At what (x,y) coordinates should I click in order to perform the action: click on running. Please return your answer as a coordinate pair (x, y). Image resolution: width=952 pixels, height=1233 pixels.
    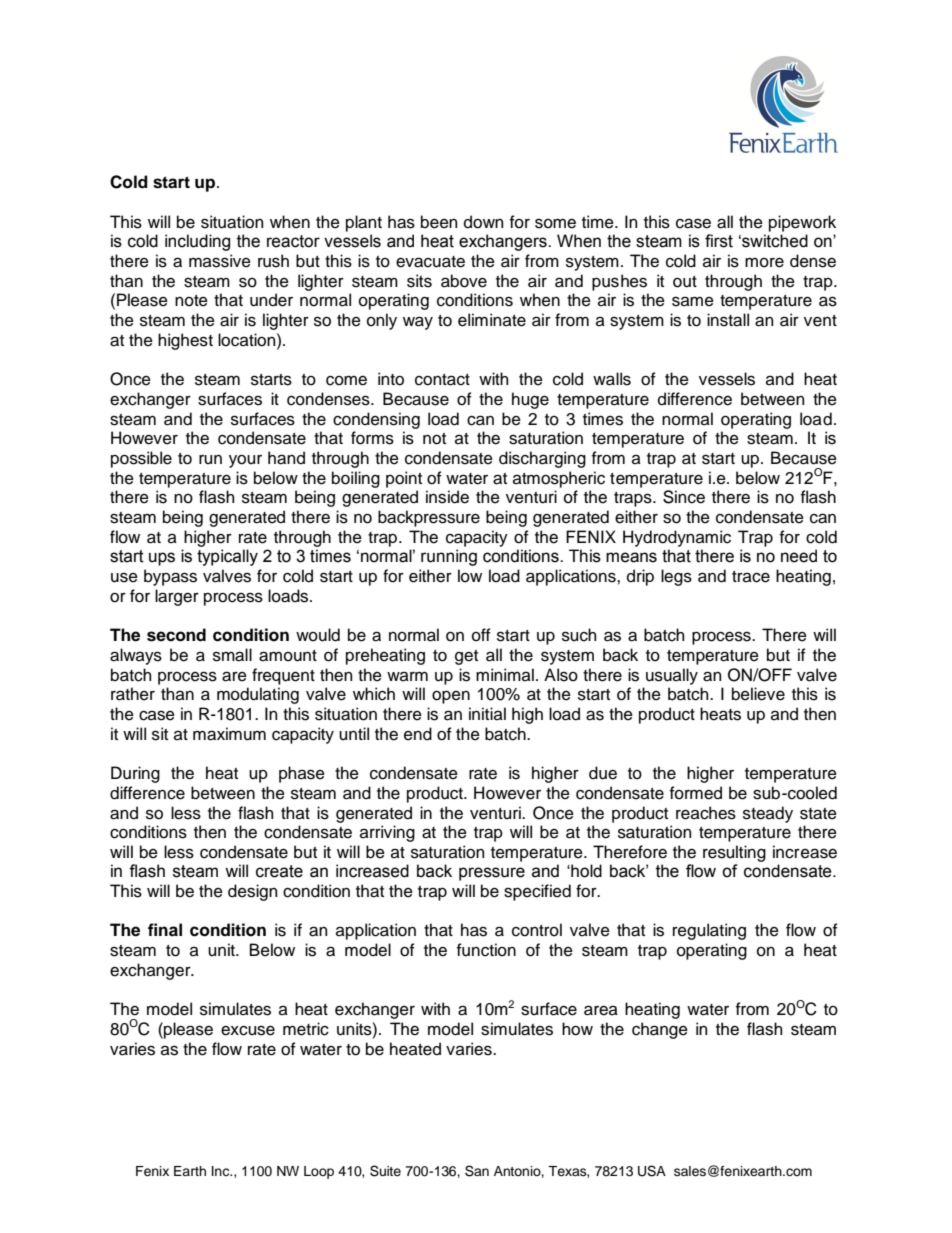
    Looking at the image, I should click on (449, 557).
